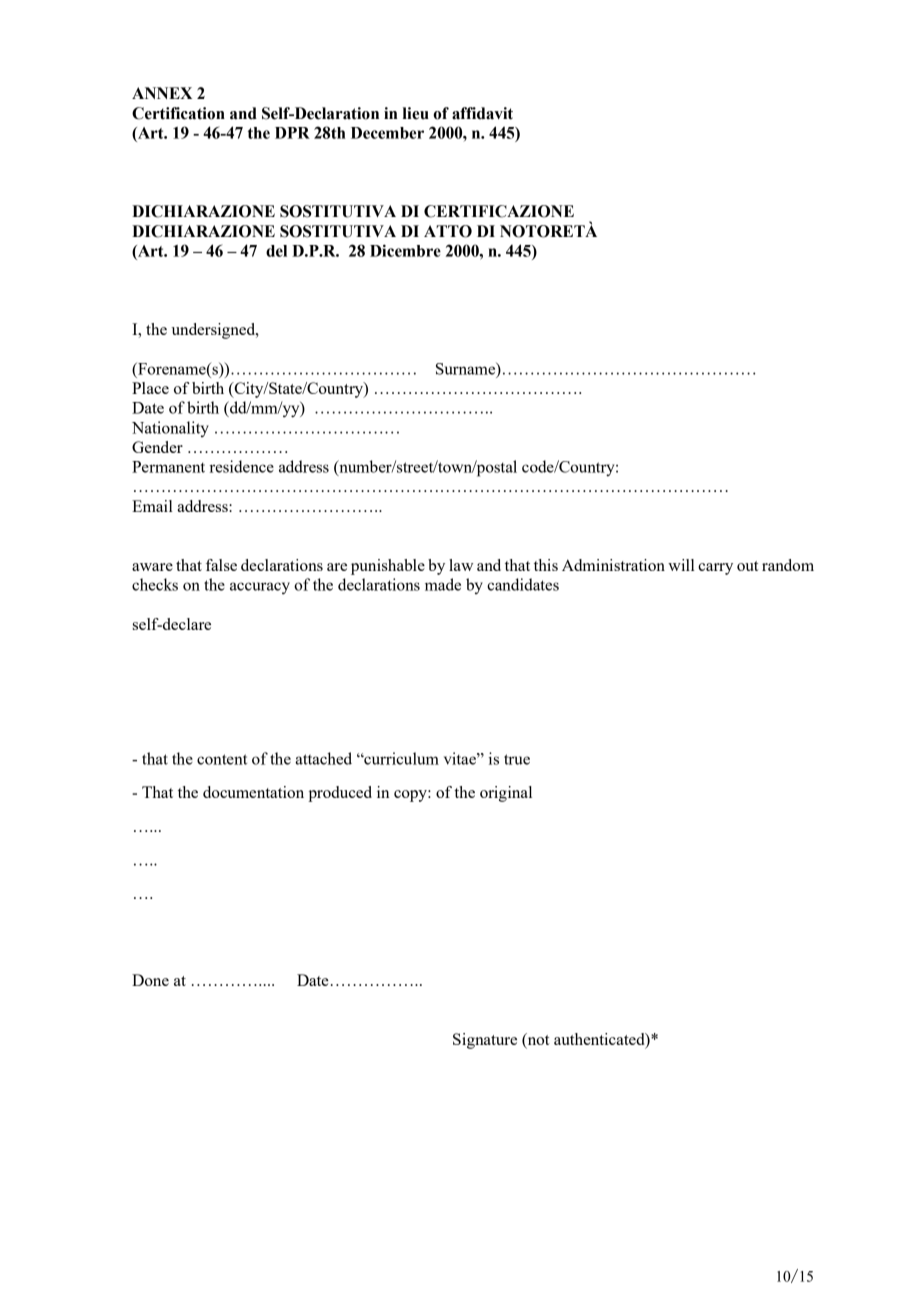  What do you see at coordinates (150, 388) in the document?
I see `Place` at bounding box center [150, 388].
